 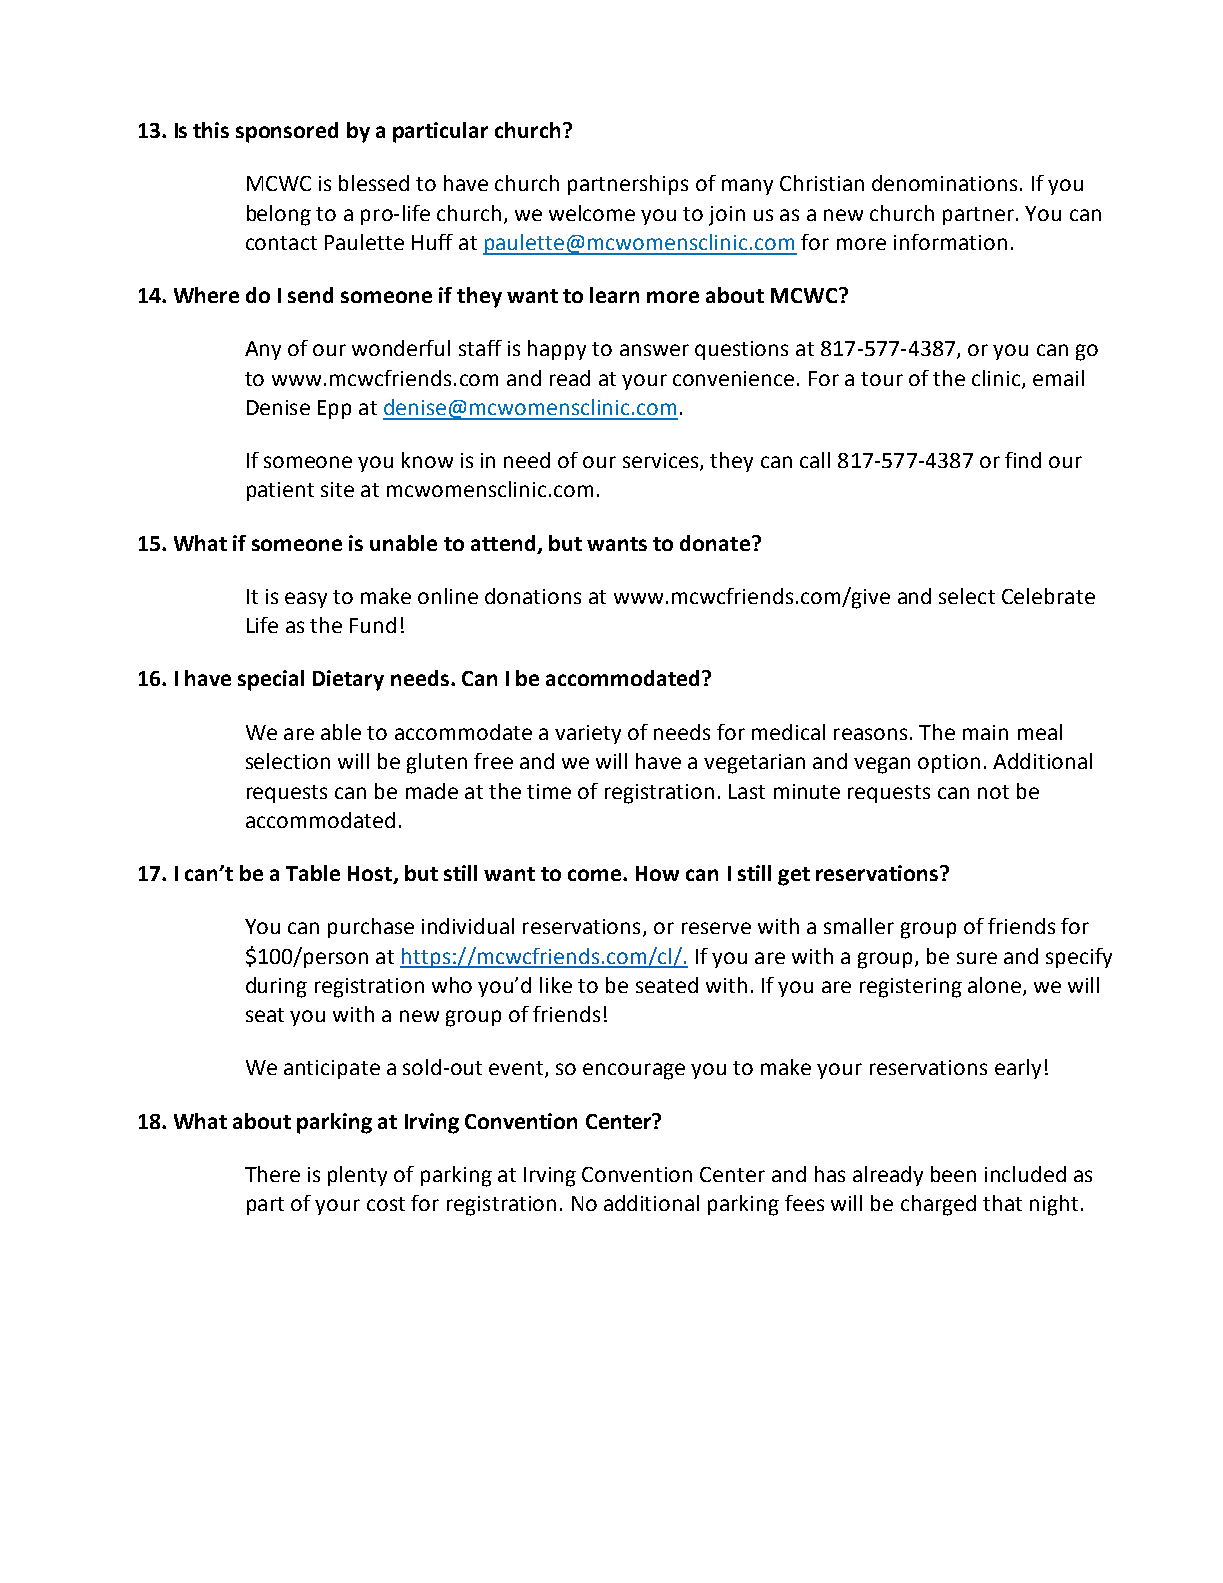 What do you see at coordinates (588, 734) in the screenshot?
I see `variety` at bounding box center [588, 734].
